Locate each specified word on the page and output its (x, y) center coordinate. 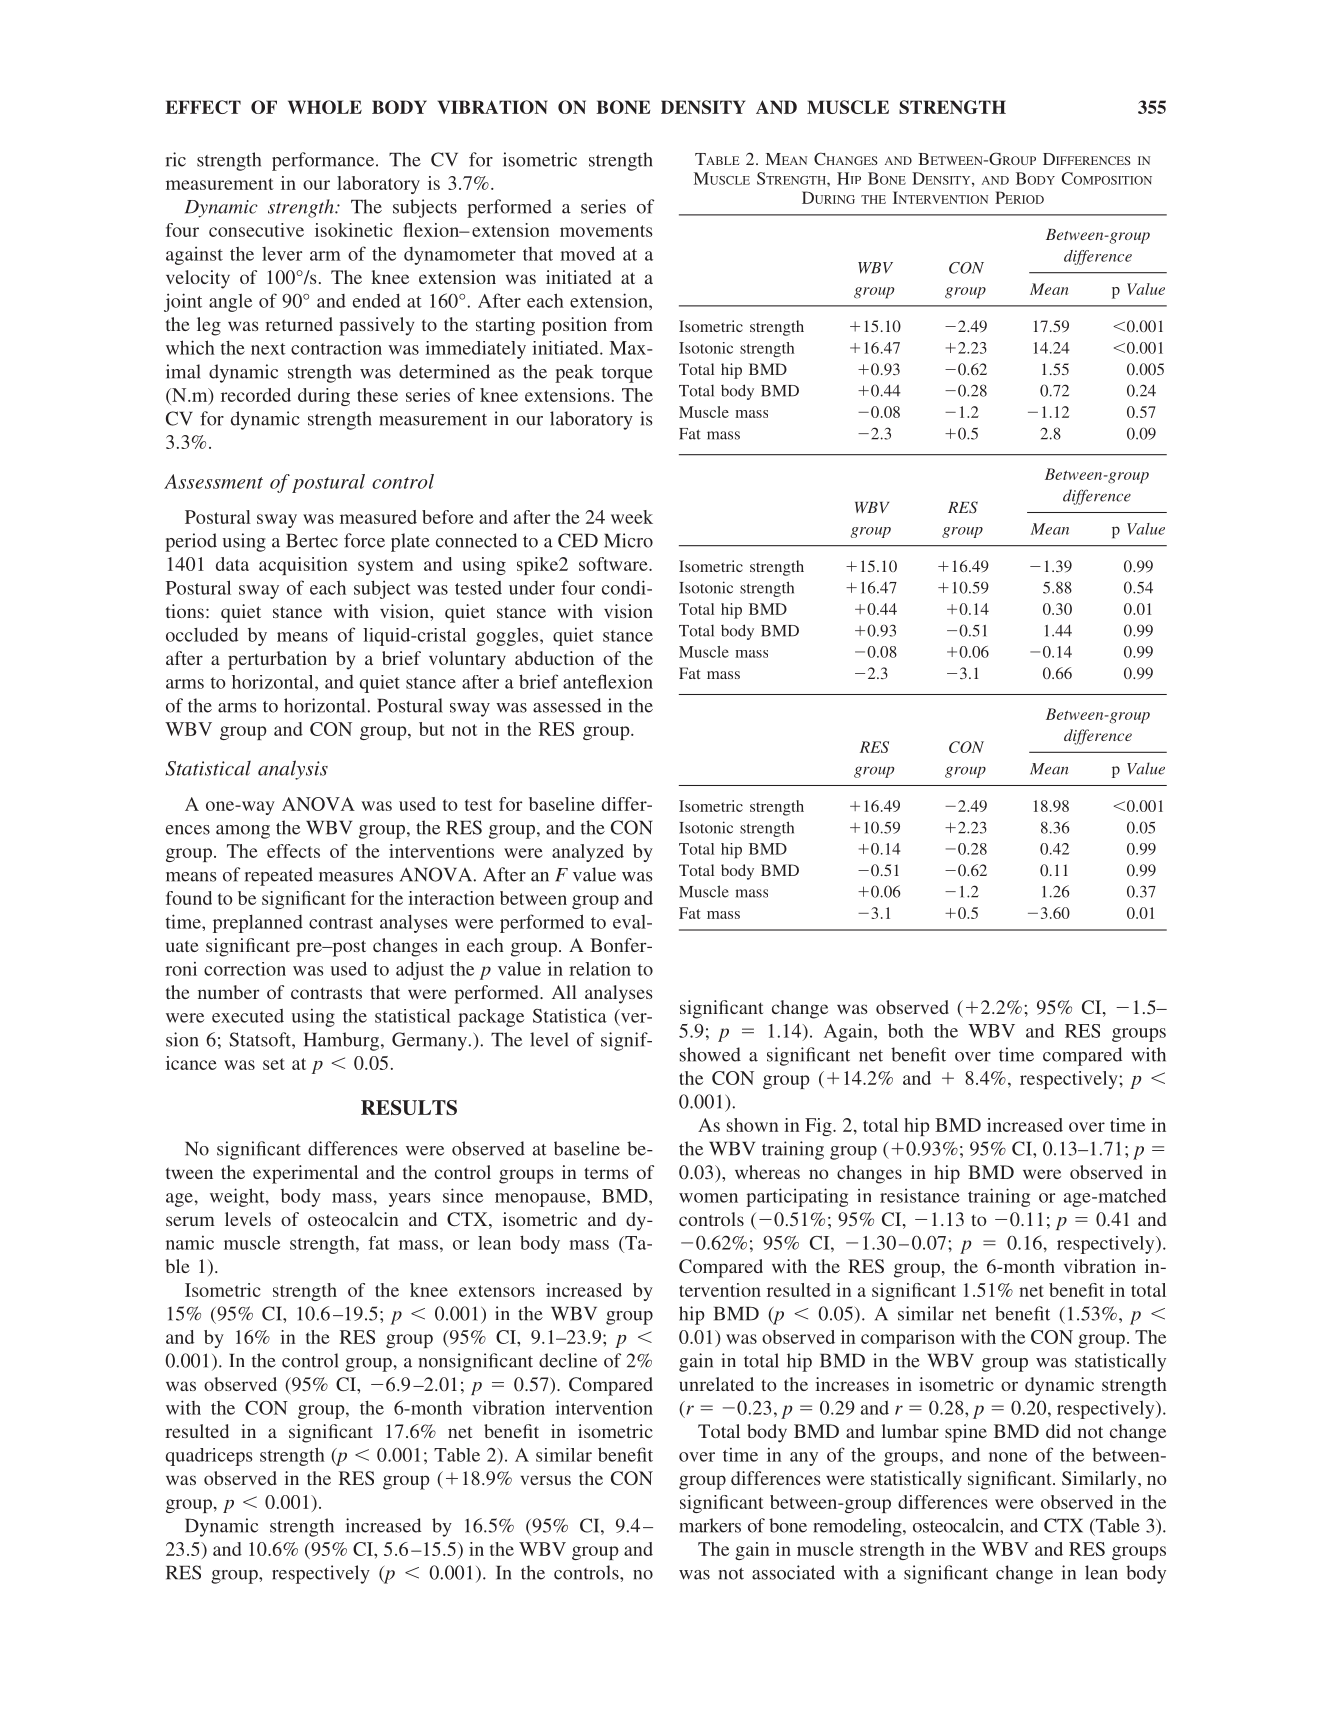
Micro (628, 540)
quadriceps (209, 1457)
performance (323, 161)
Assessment (213, 481)
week (632, 517)
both (906, 1030)
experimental (305, 1174)
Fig (819, 1127)
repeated (279, 876)
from (633, 324)
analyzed (588, 853)
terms (606, 1173)
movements (606, 231)
